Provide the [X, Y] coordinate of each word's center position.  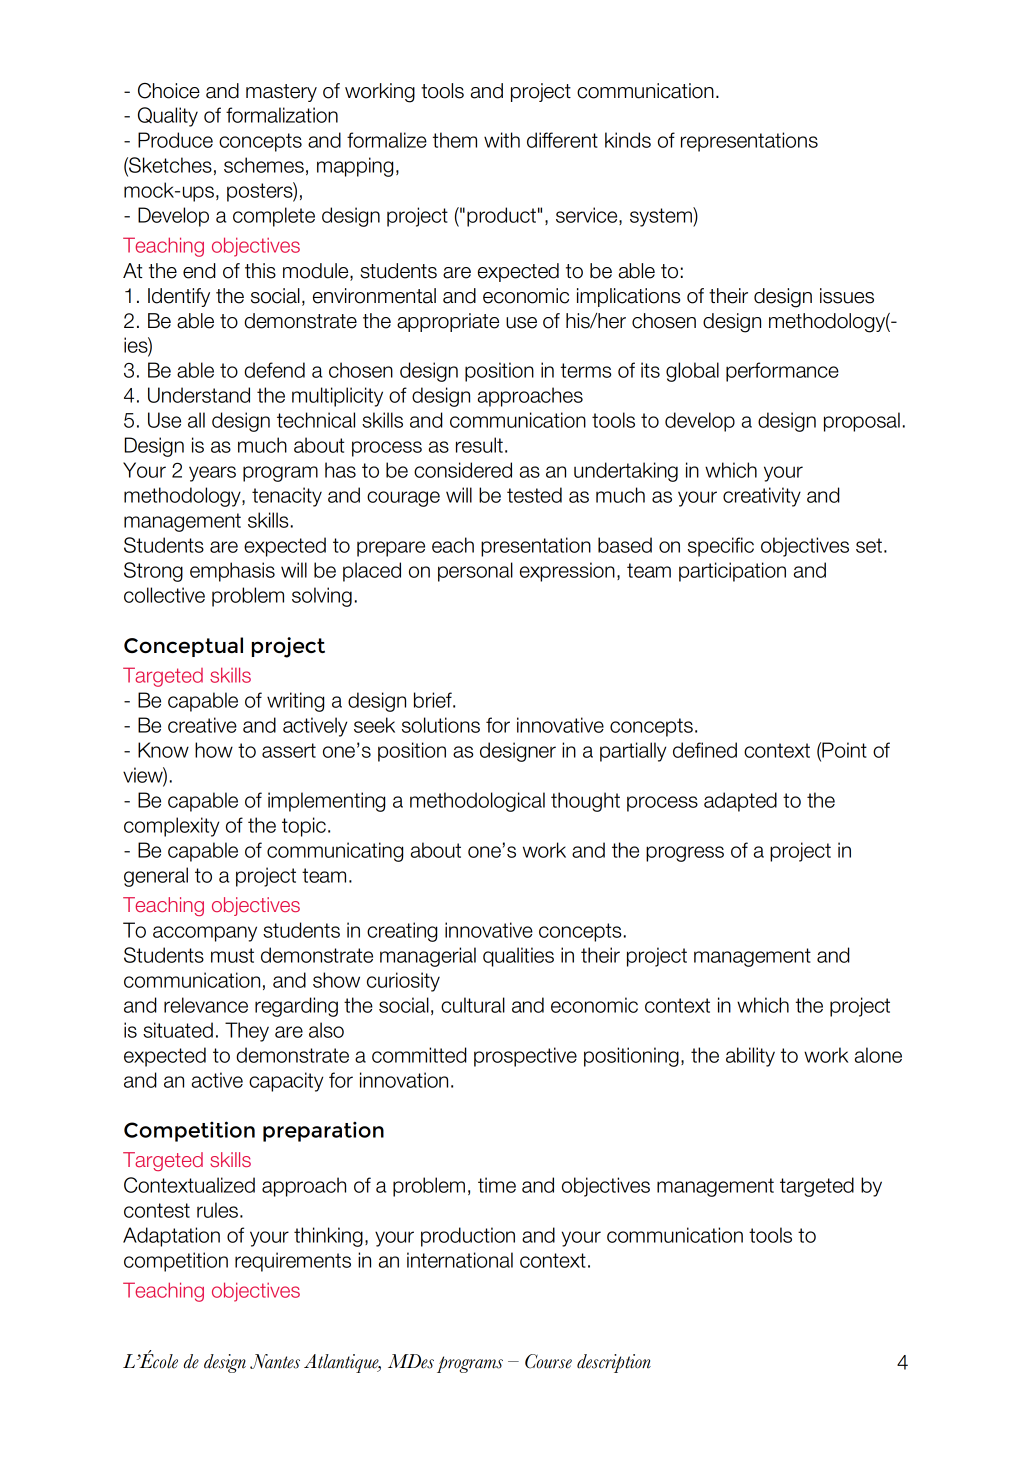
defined [705, 750]
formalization [282, 115]
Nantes [275, 1361]
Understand [199, 395]
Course [548, 1361]
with [502, 140]
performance [782, 372]
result [479, 445]
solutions [441, 725]
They [247, 1032]
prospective [525, 1057]
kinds [628, 140]
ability [750, 1057]
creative [202, 725]
